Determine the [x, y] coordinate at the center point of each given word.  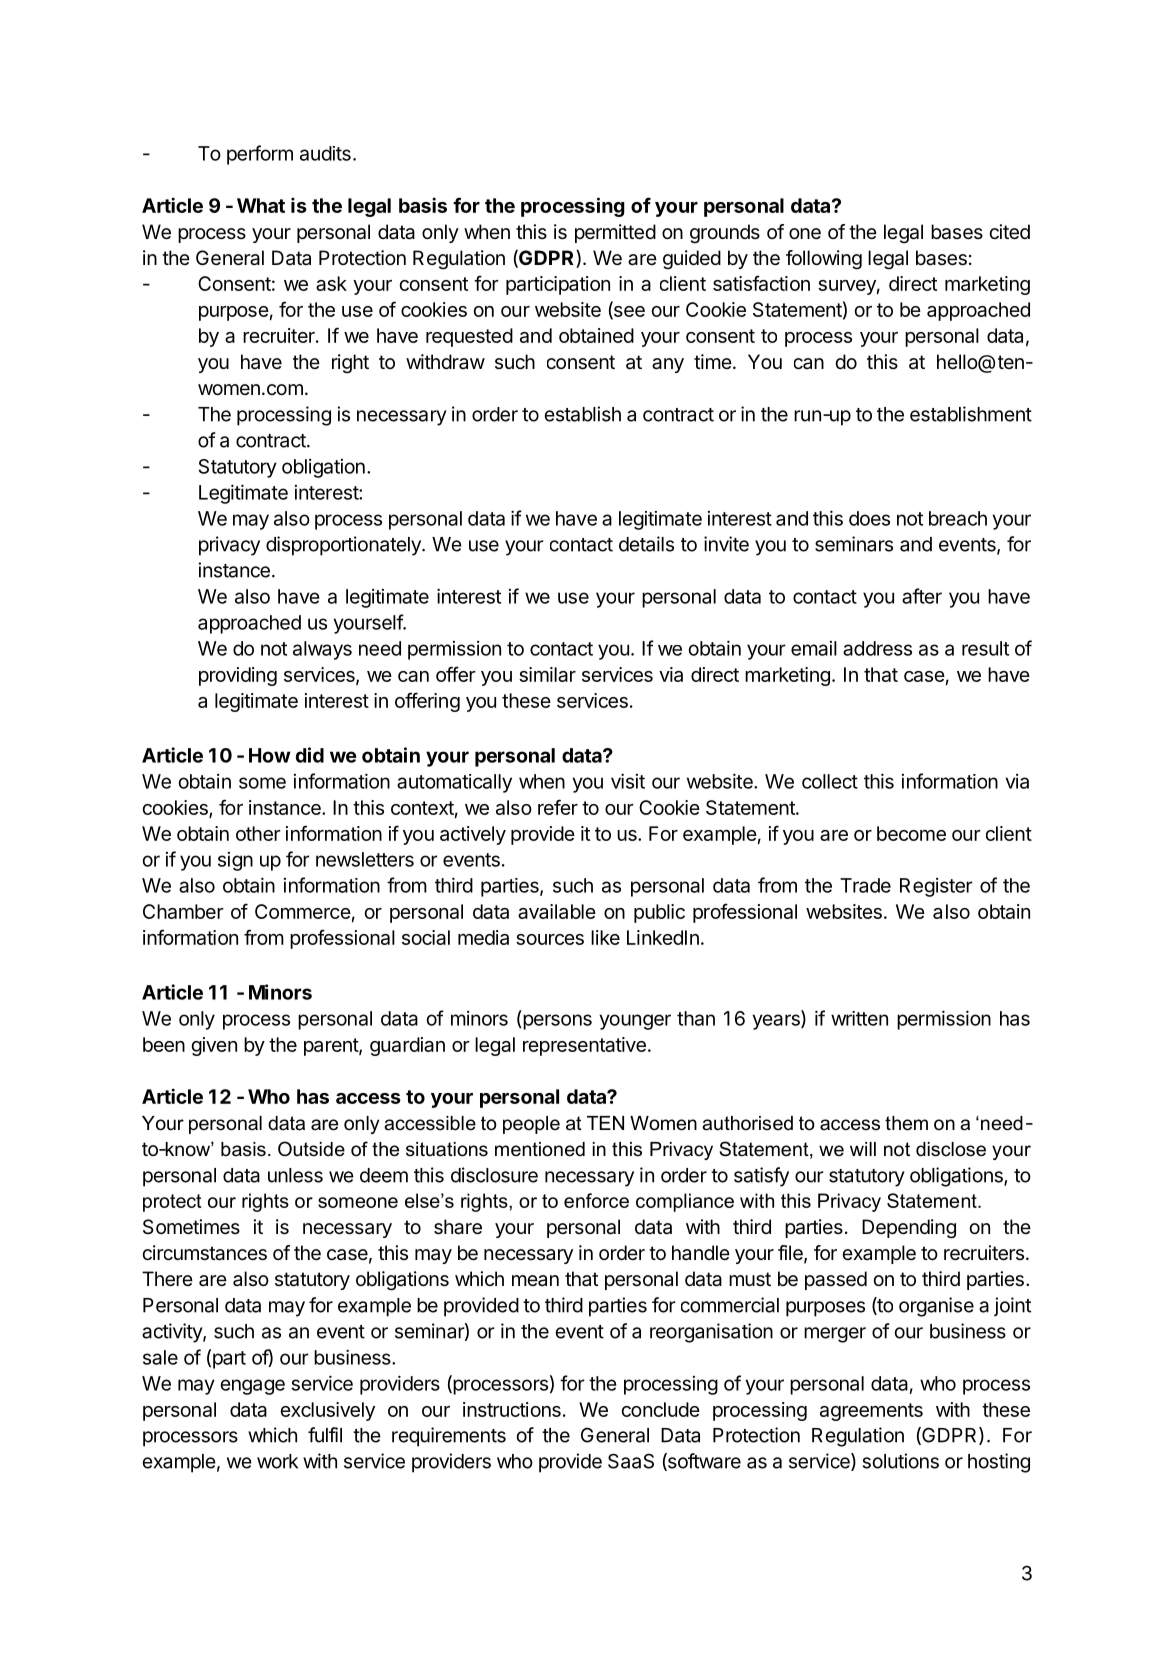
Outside [311, 1149]
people [531, 1125]
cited [1009, 232]
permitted [615, 233]
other [258, 833]
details [646, 544]
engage [252, 1387]
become [911, 833]
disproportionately [344, 546]
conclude [660, 1409]
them [906, 1123]
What [261, 205]
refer [558, 807]
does [869, 518]
